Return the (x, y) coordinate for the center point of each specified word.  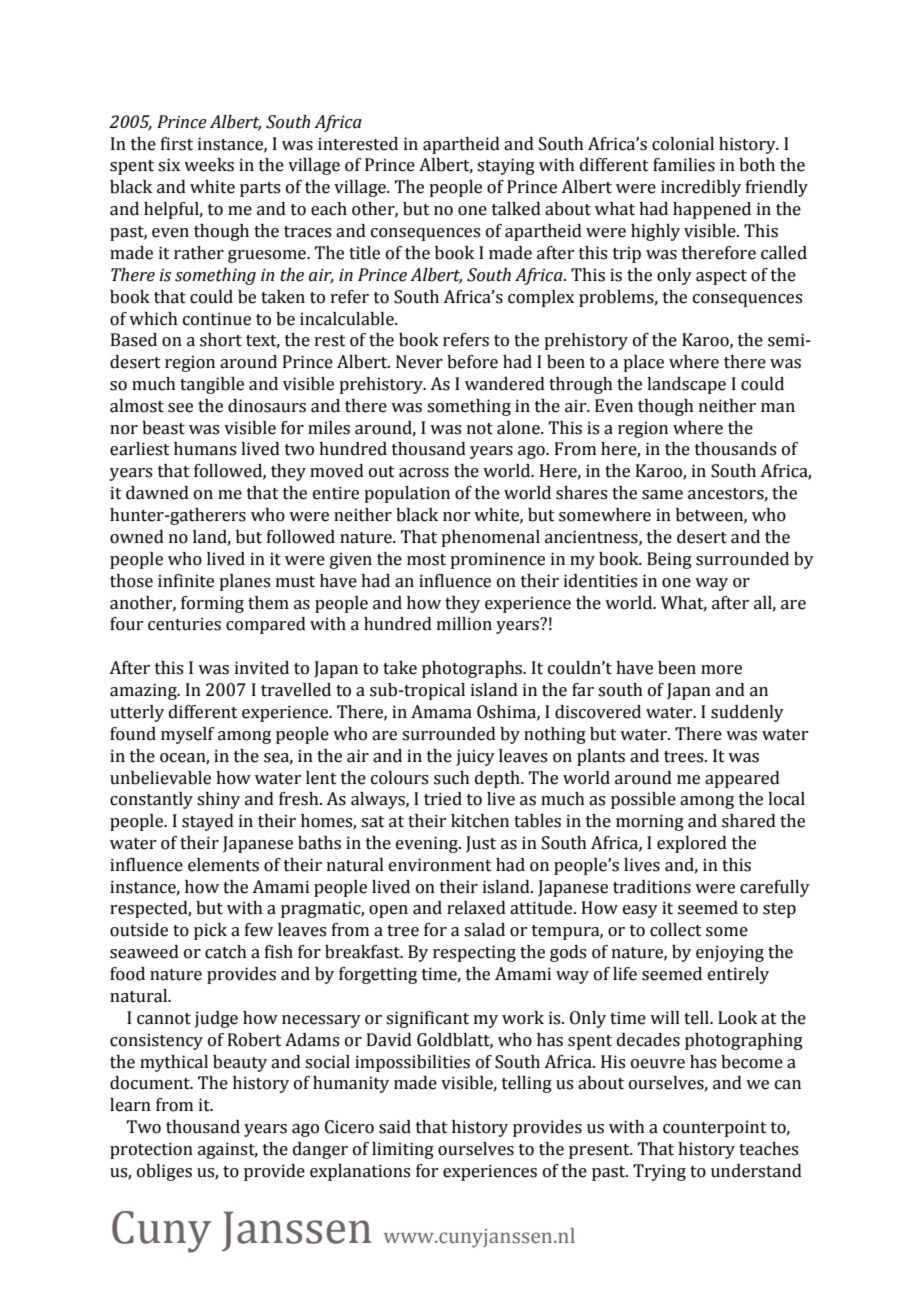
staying (506, 166)
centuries (184, 624)
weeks (209, 165)
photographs (473, 669)
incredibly (701, 188)
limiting (403, 1150)
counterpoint (715, 1128)
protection (151, 1150)
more (721, 670)
